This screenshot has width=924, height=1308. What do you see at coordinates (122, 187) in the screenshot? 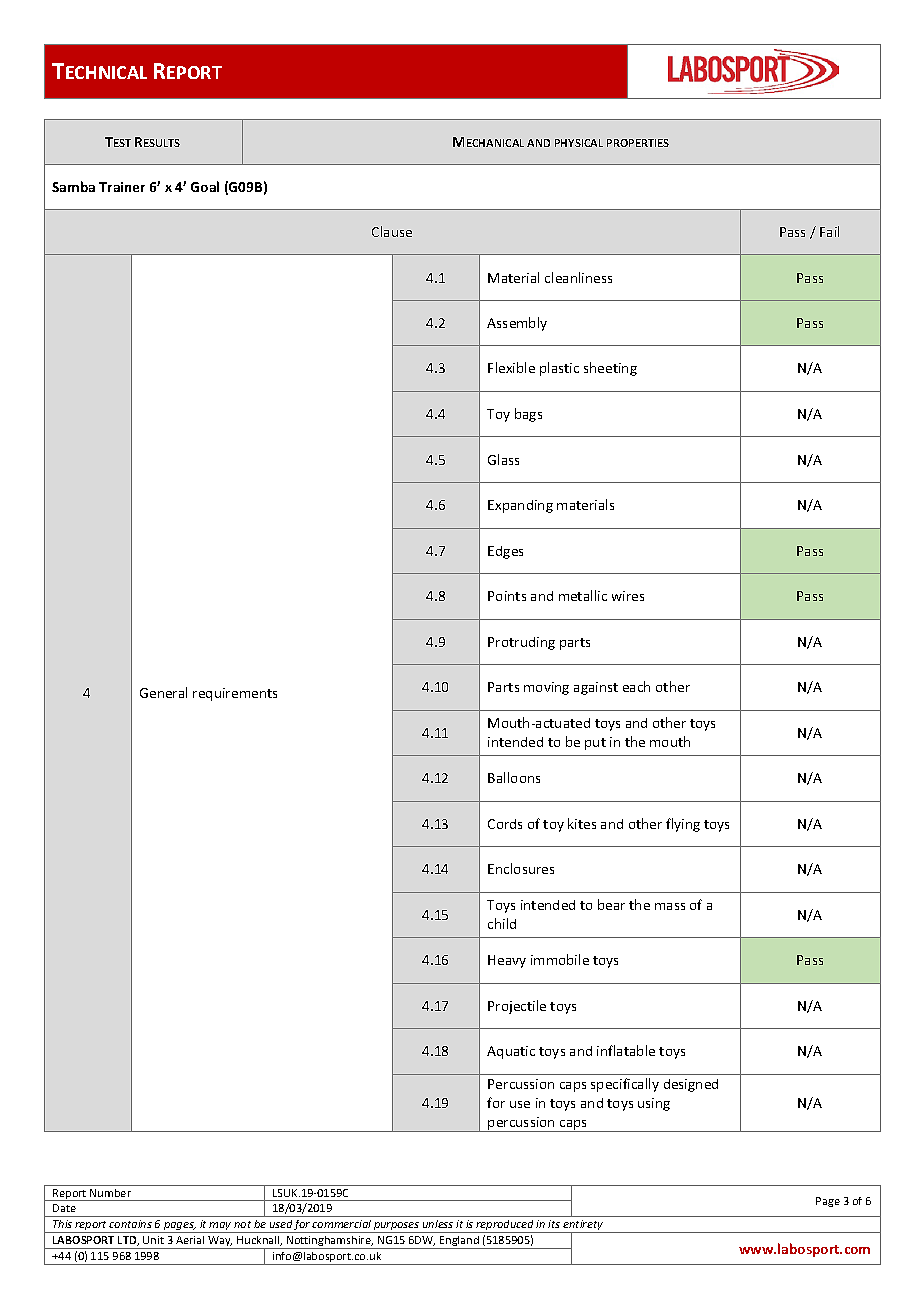
I see `Trainer` at bounding box center [122, 187].
